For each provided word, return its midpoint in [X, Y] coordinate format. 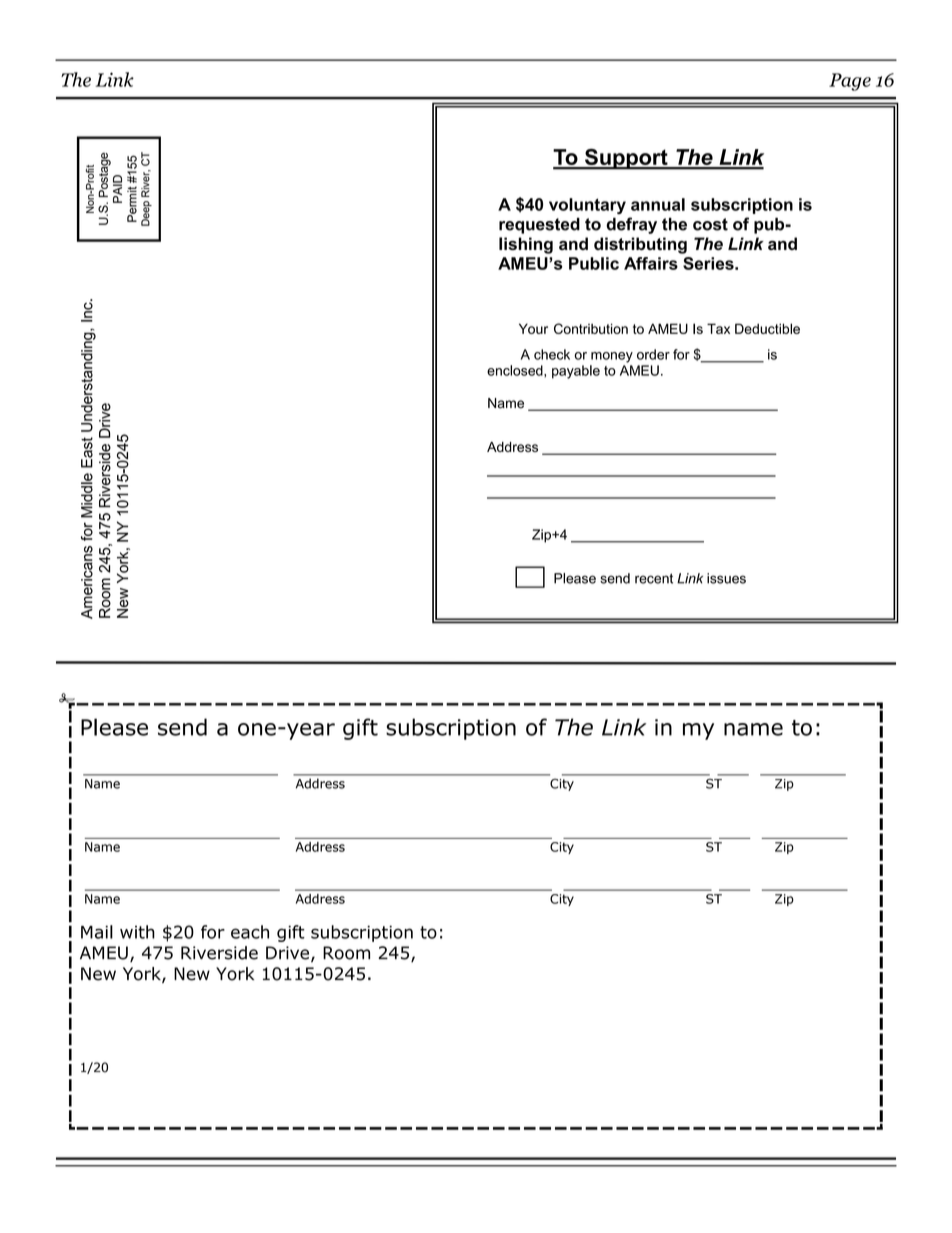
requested [539, 226]
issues [726, 578]
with [137, 932]
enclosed [516, 370]
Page [850, 82]
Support [626, 159]
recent [654, 578]
